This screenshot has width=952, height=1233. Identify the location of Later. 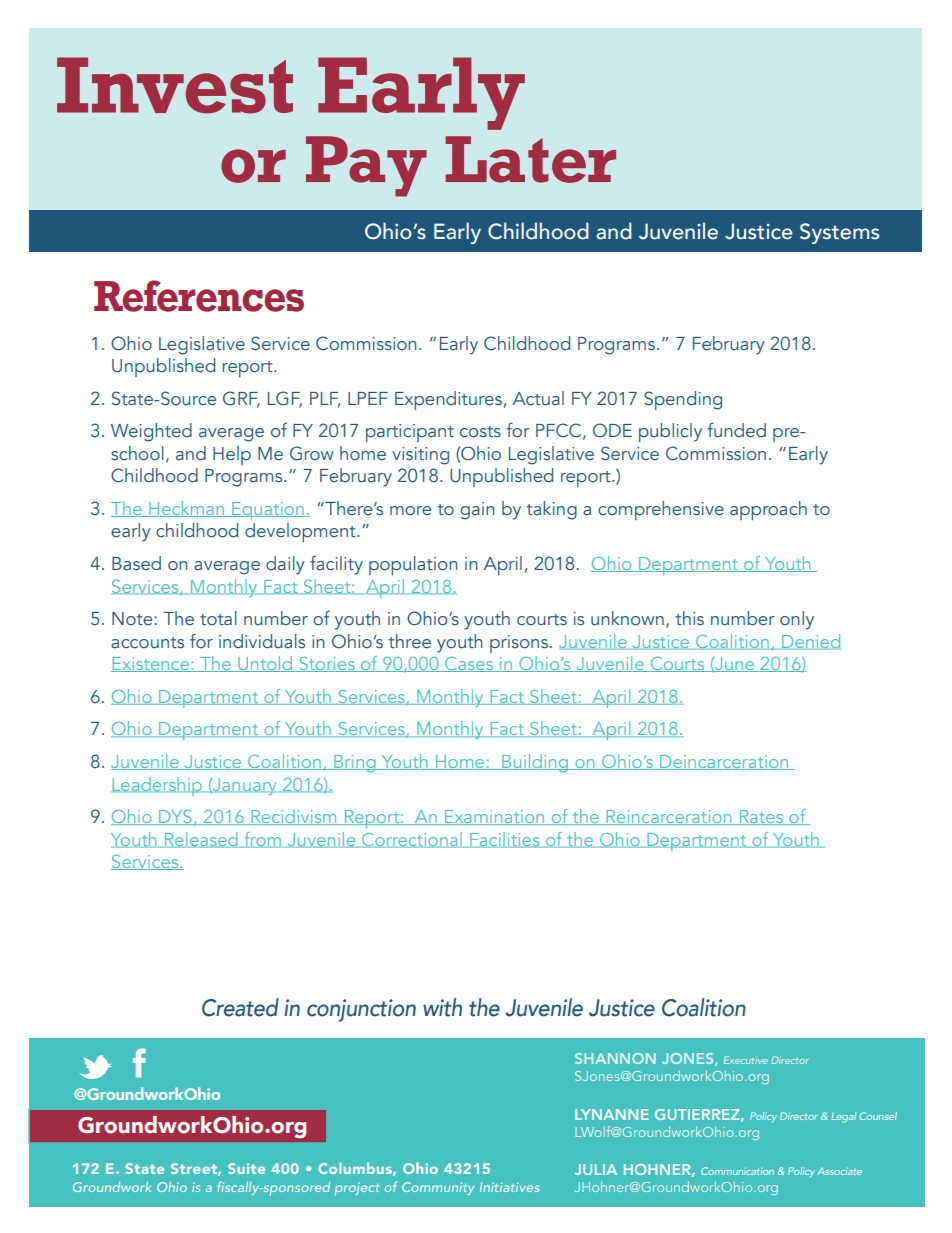
(531, 159).
